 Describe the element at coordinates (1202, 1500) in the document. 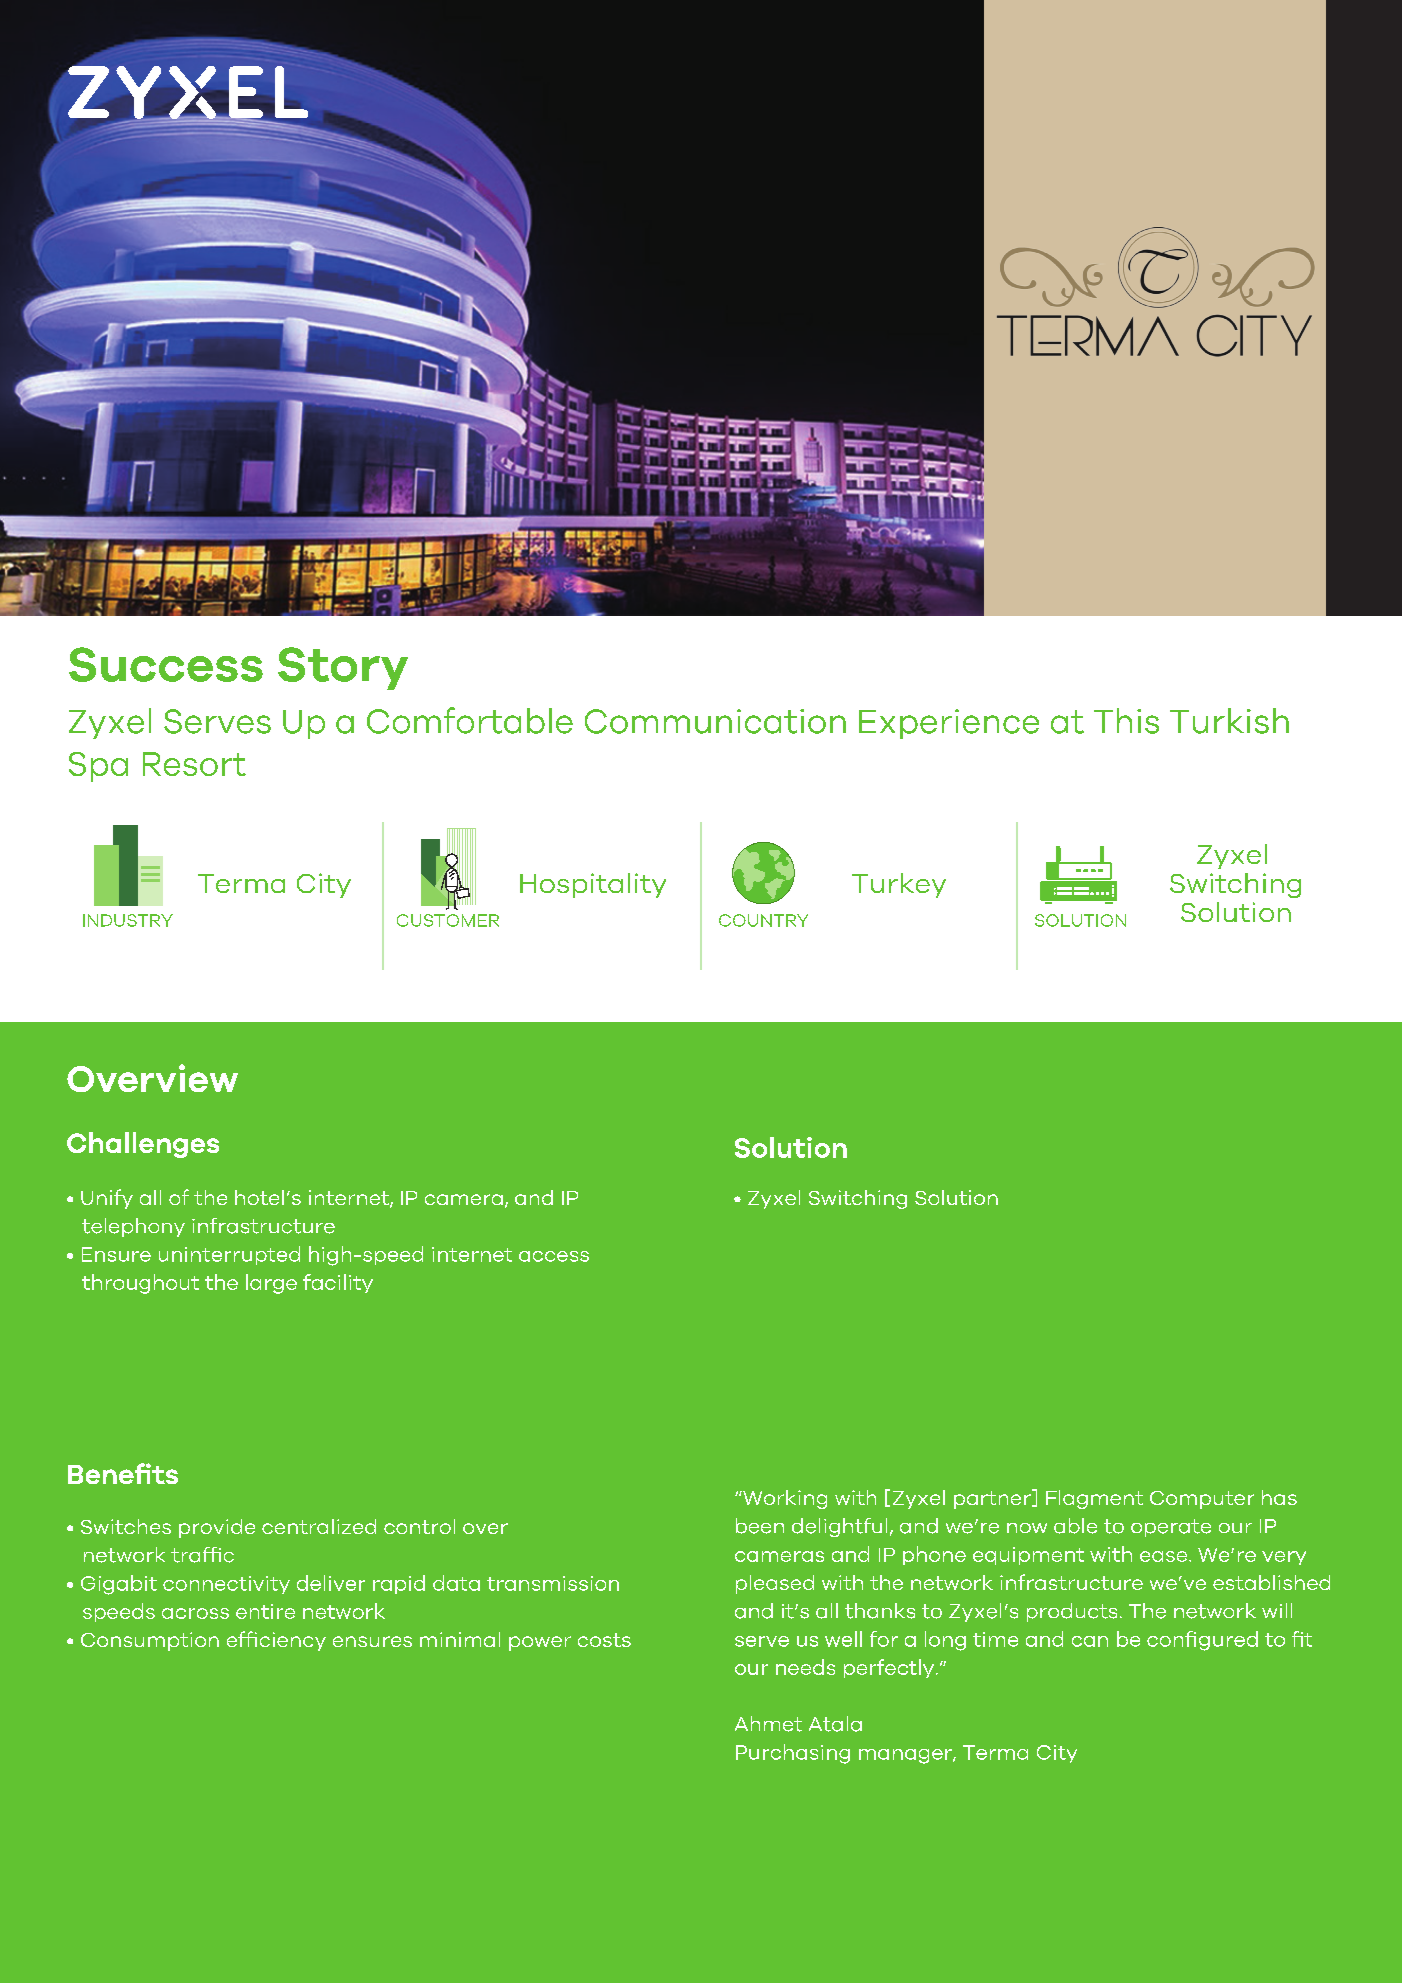

I see `Computer` at that location.
